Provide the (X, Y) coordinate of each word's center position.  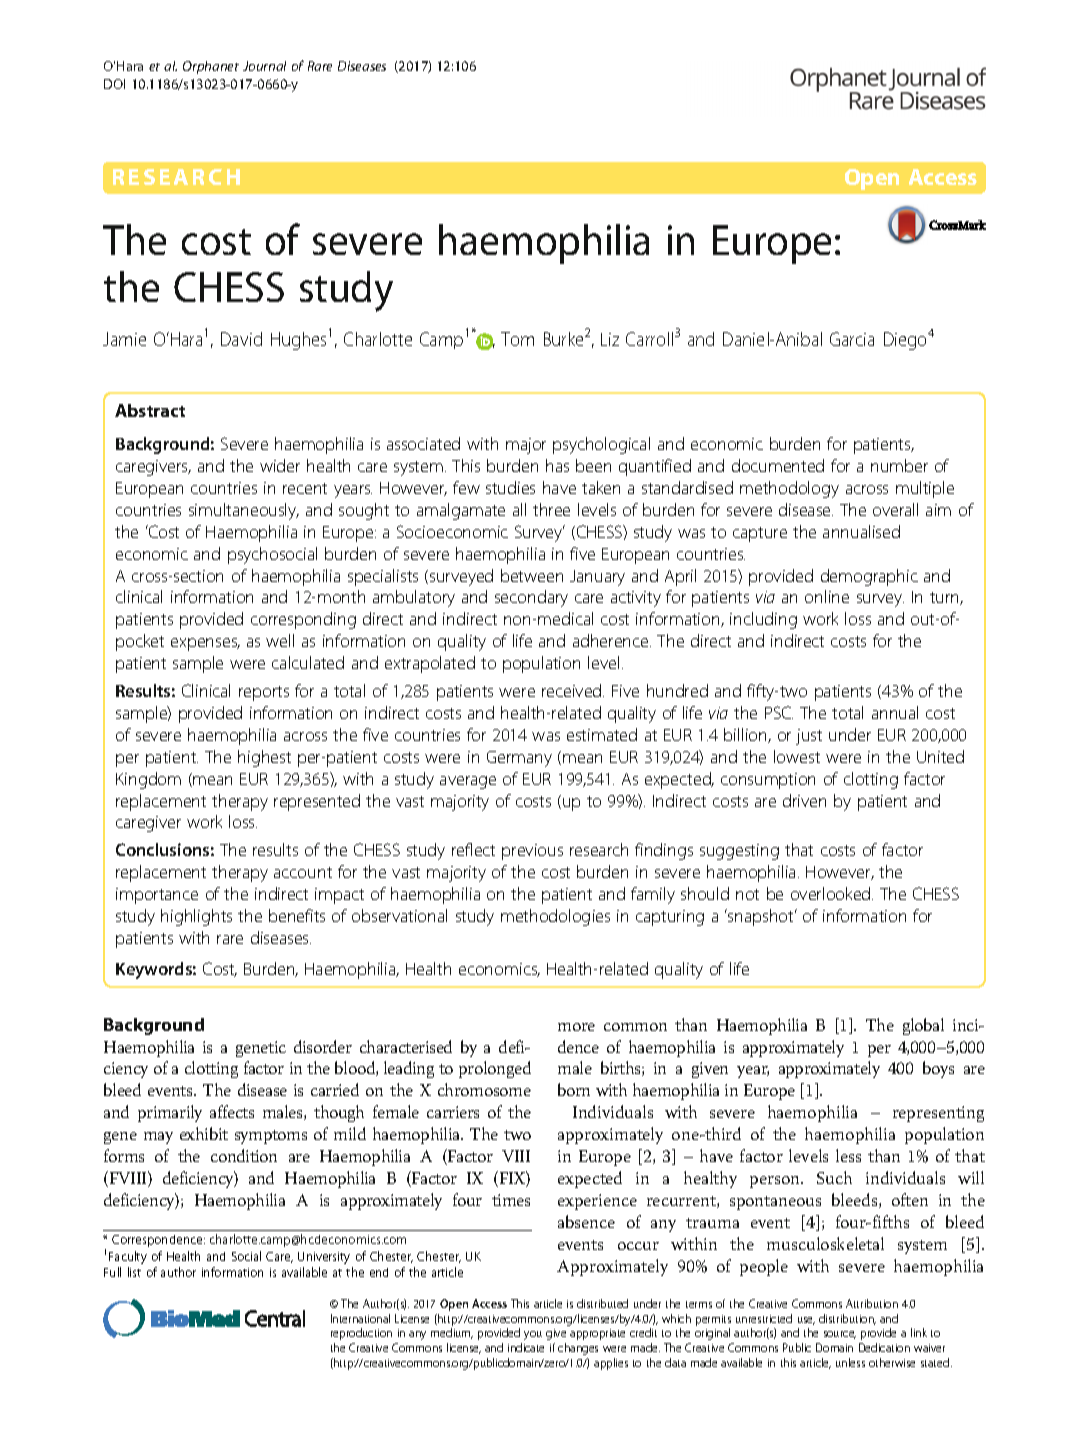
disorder (323, 1046)
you (533, 1335)
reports (264, 693)
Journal (264, 66)
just (809, 737)
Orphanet (211, 67)
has (557, 465)
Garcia (852, 339)
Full (112, 1272)
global (923, 1026)
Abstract (150, 410)
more (576, 1027)
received (573, 690)
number (899, 465)
